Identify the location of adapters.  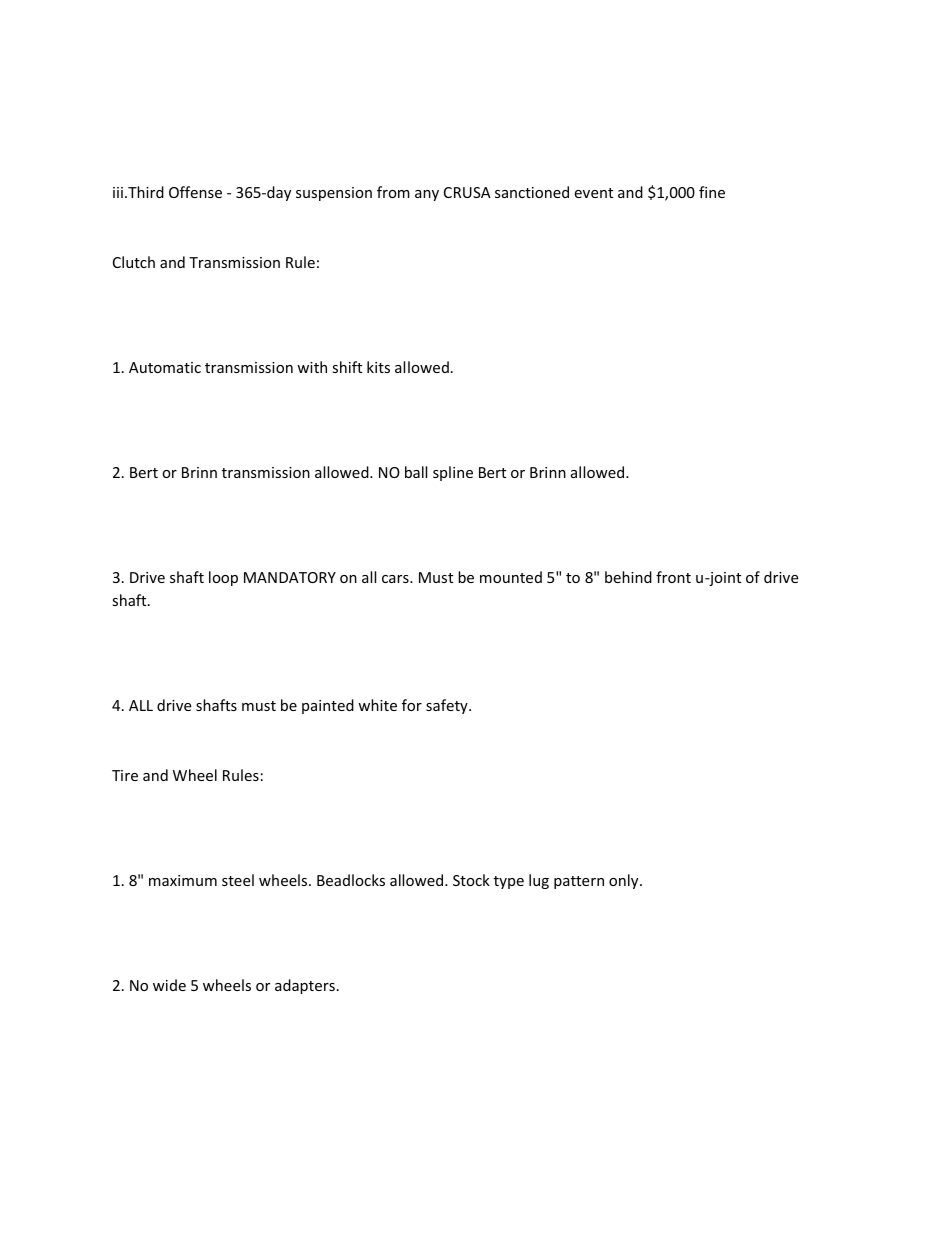
(305, 986).
